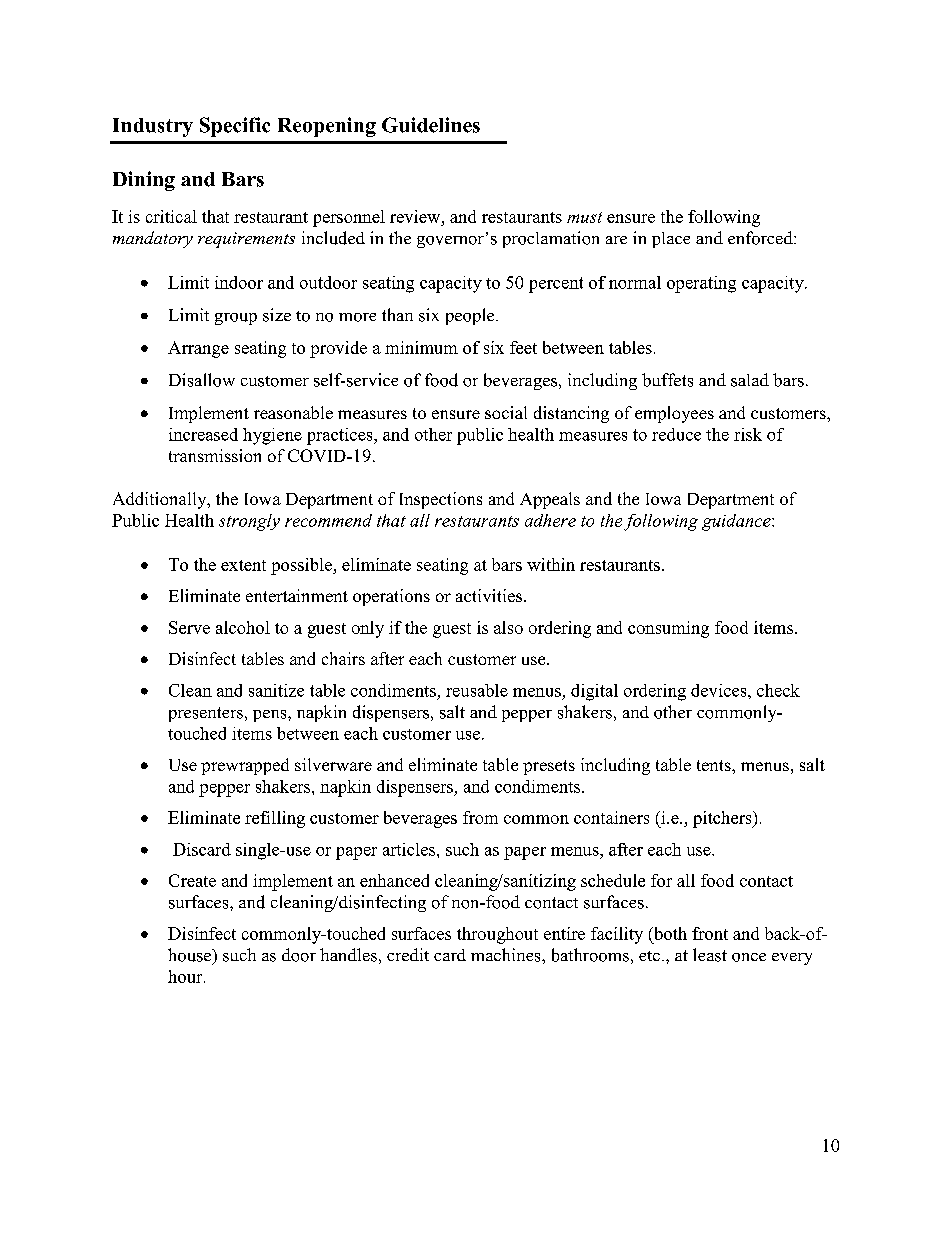 The image size is (952, 1233). I want to click on Specific, so click(235, 127).
